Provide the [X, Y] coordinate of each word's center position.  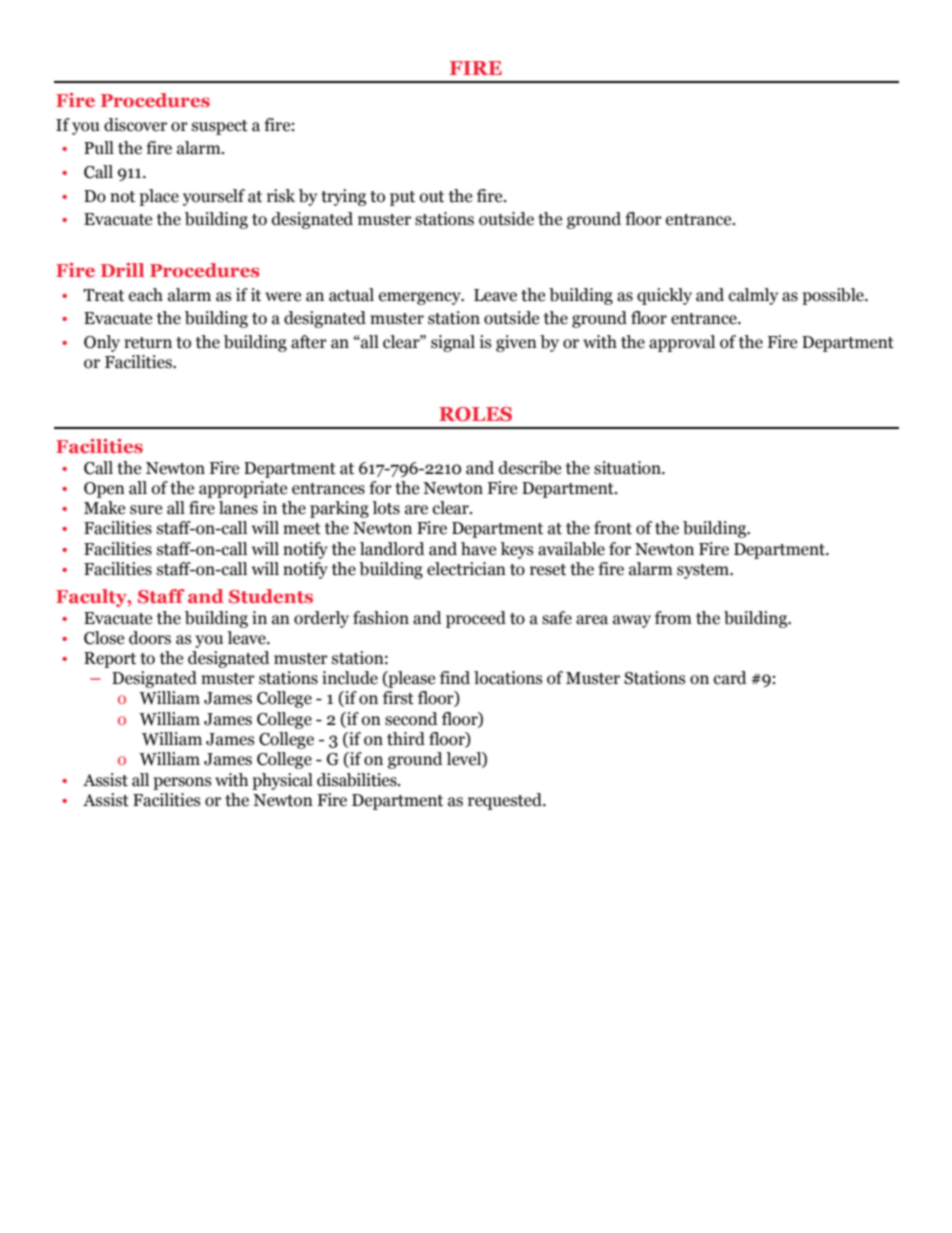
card [730, 678]
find [455, 678]
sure [146, 510]
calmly [753, 296]
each [146, 295]
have [478, 549]
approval [682, 343]
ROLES [475, 414]
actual [351, 295]
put [402, 198]
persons [182, 783]
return [148, 343]
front [613, 528]
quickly [664, 296]
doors [150, 638]
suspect [220, 127]
